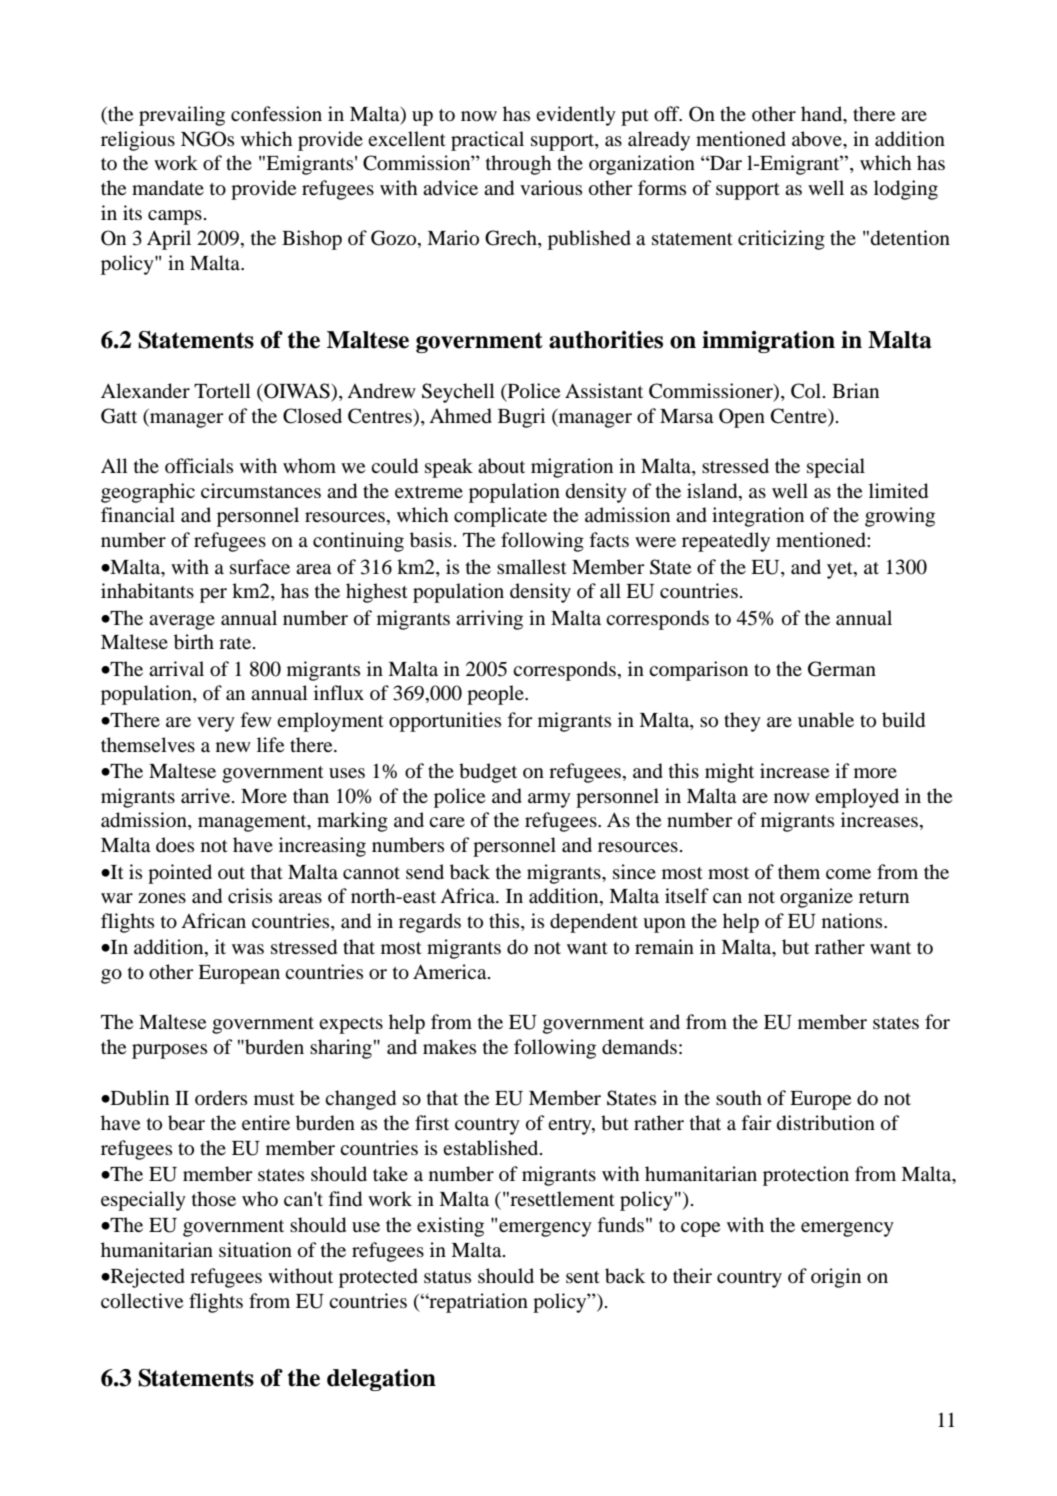  What do you see at coordinates (518, 165) in the screenshot?
I see `through` at bounding box center [518, 165].
